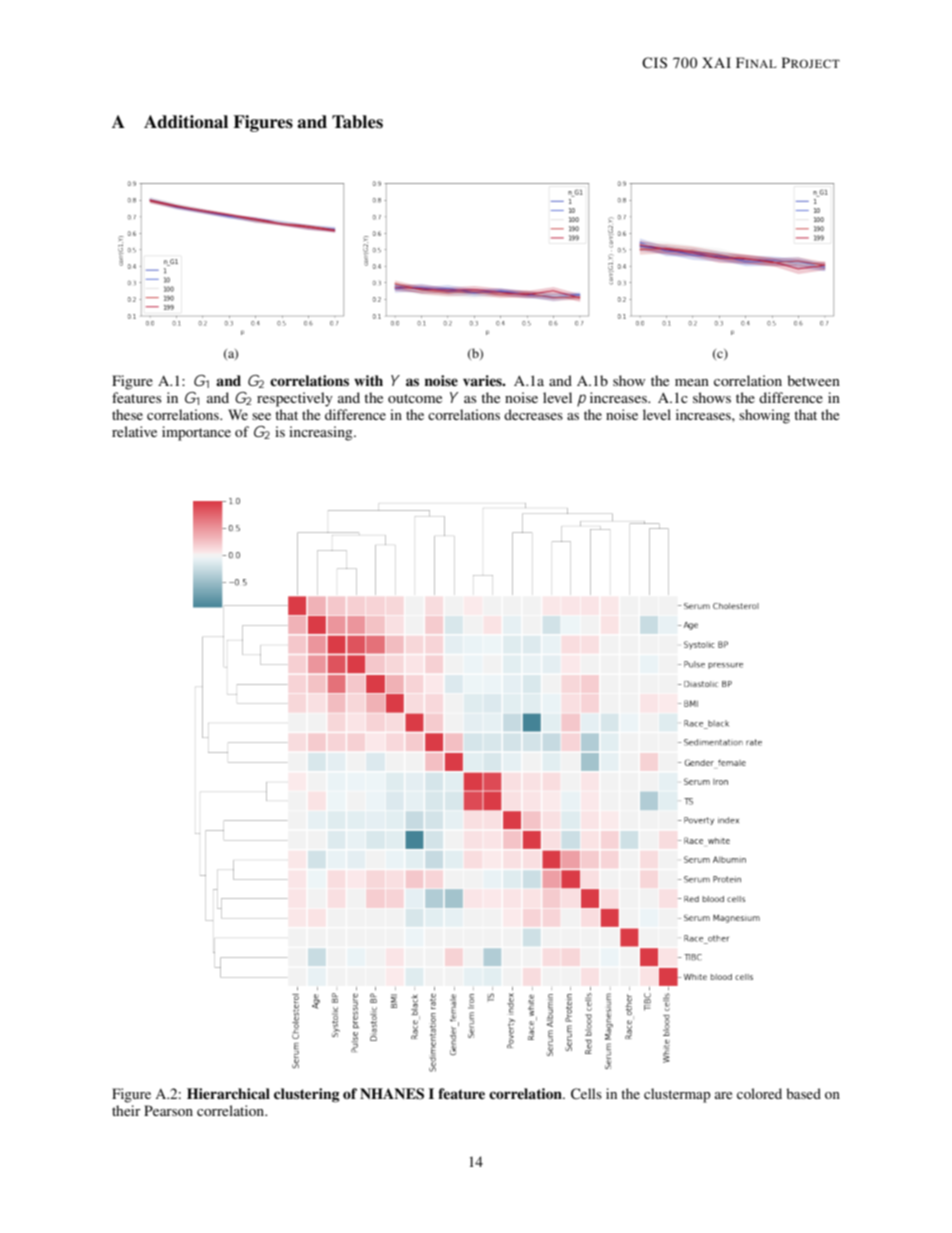 The height and width of the screenshot is (1233, 952). Describe the element at coordinates (586, 1094) in the screenshot. I see `Cells` at that location.
